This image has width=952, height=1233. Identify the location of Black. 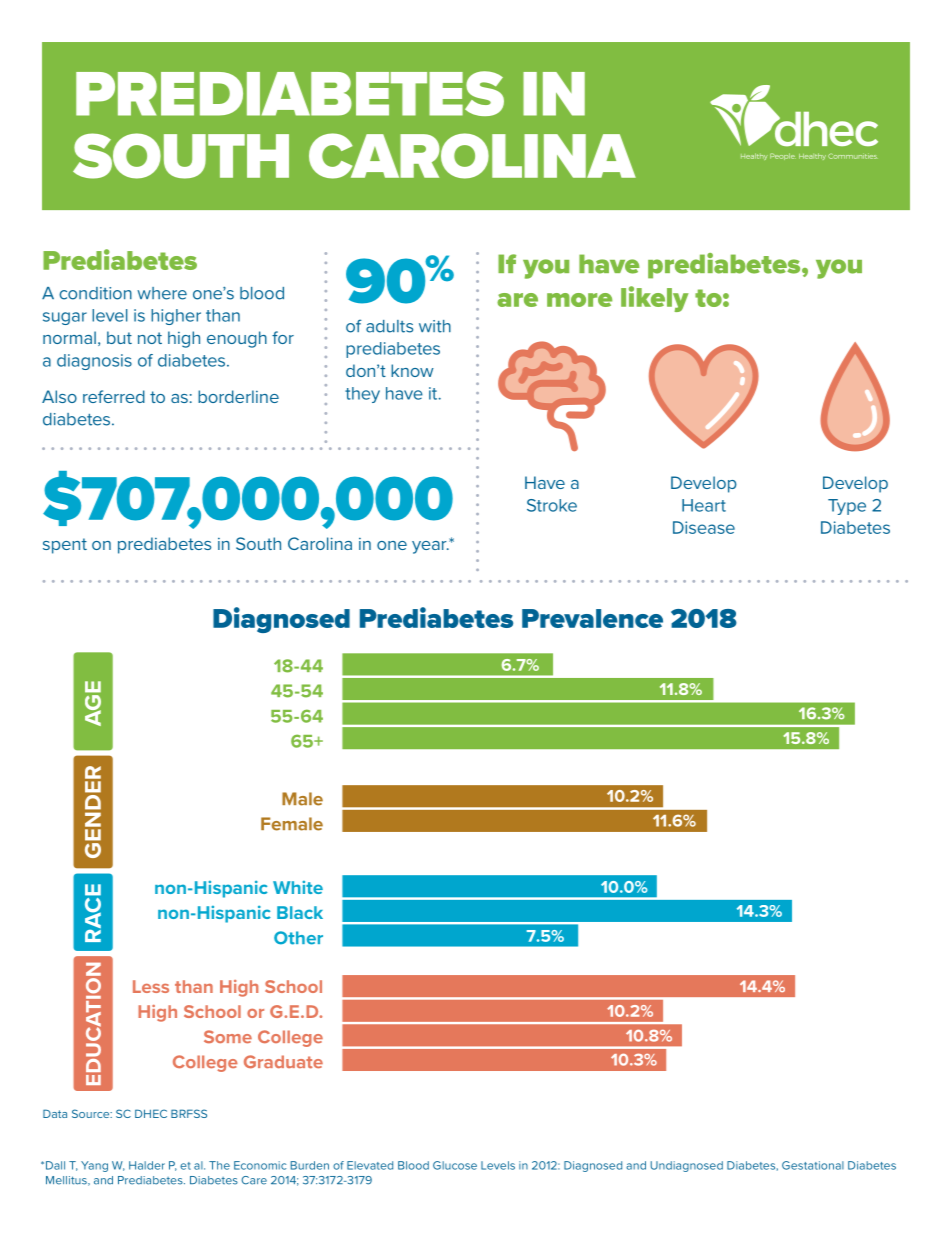
(300, 912).
